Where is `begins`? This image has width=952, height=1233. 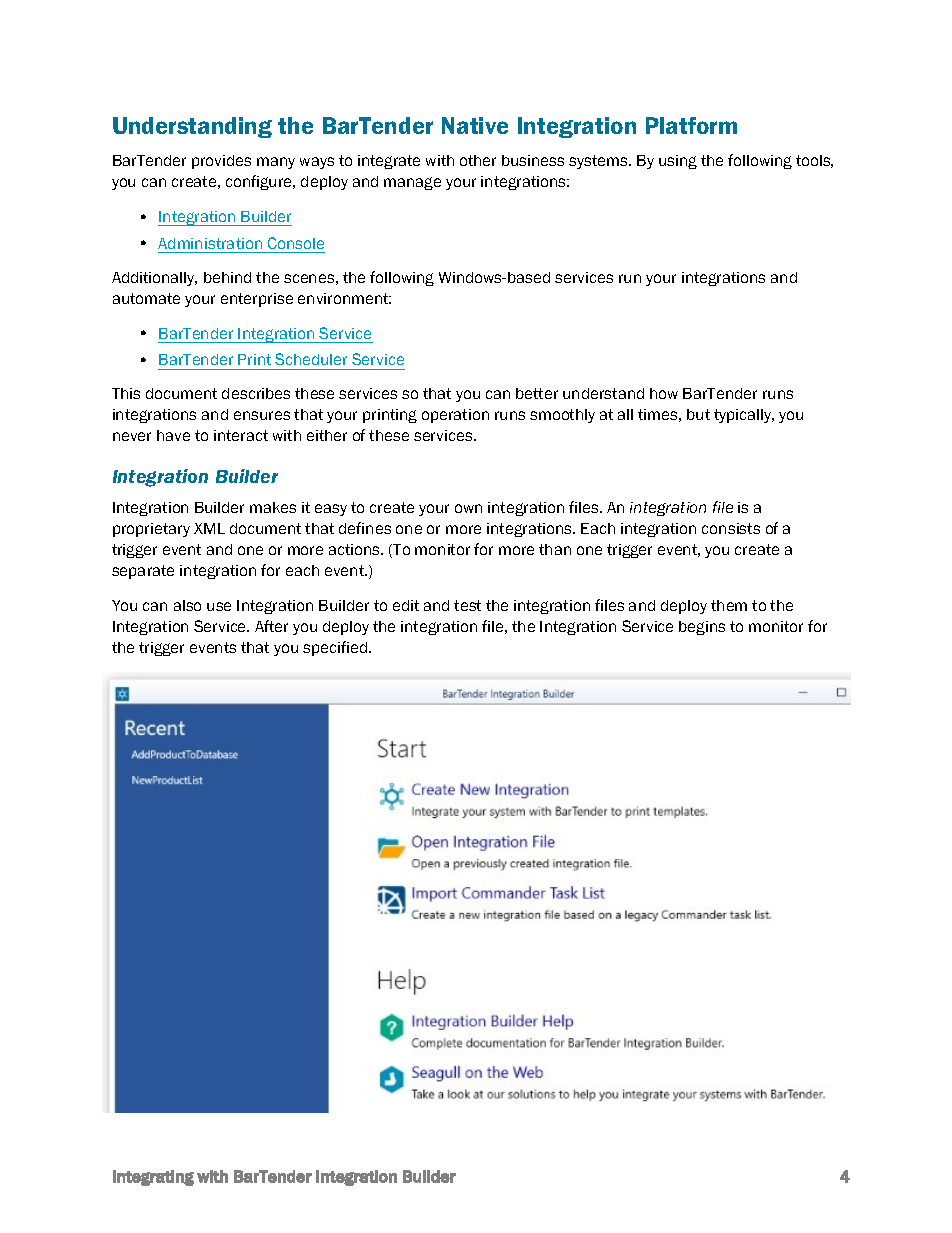
begins is located at coordinates (702, 628).
